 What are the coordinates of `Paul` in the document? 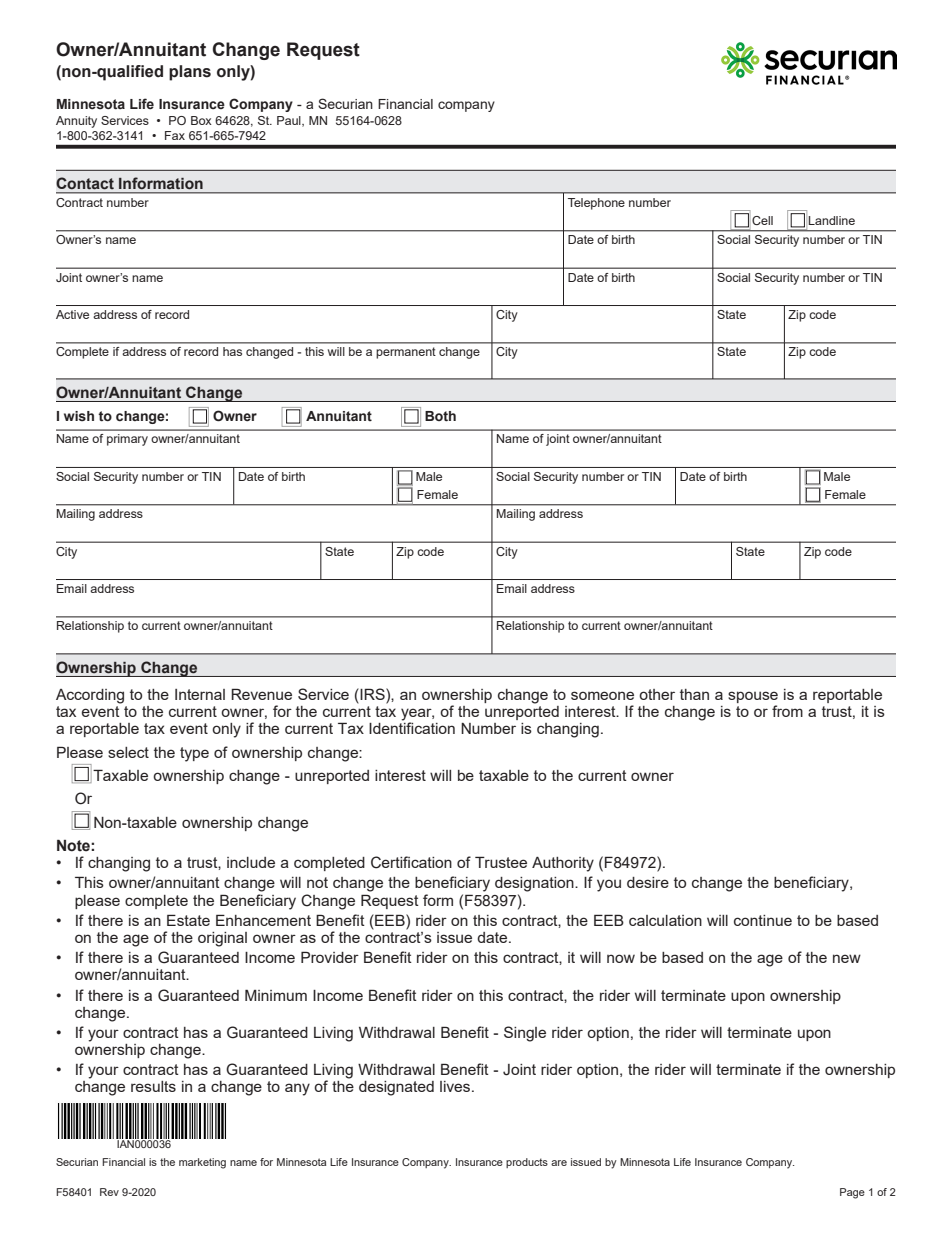 It's located at (290, 121).
